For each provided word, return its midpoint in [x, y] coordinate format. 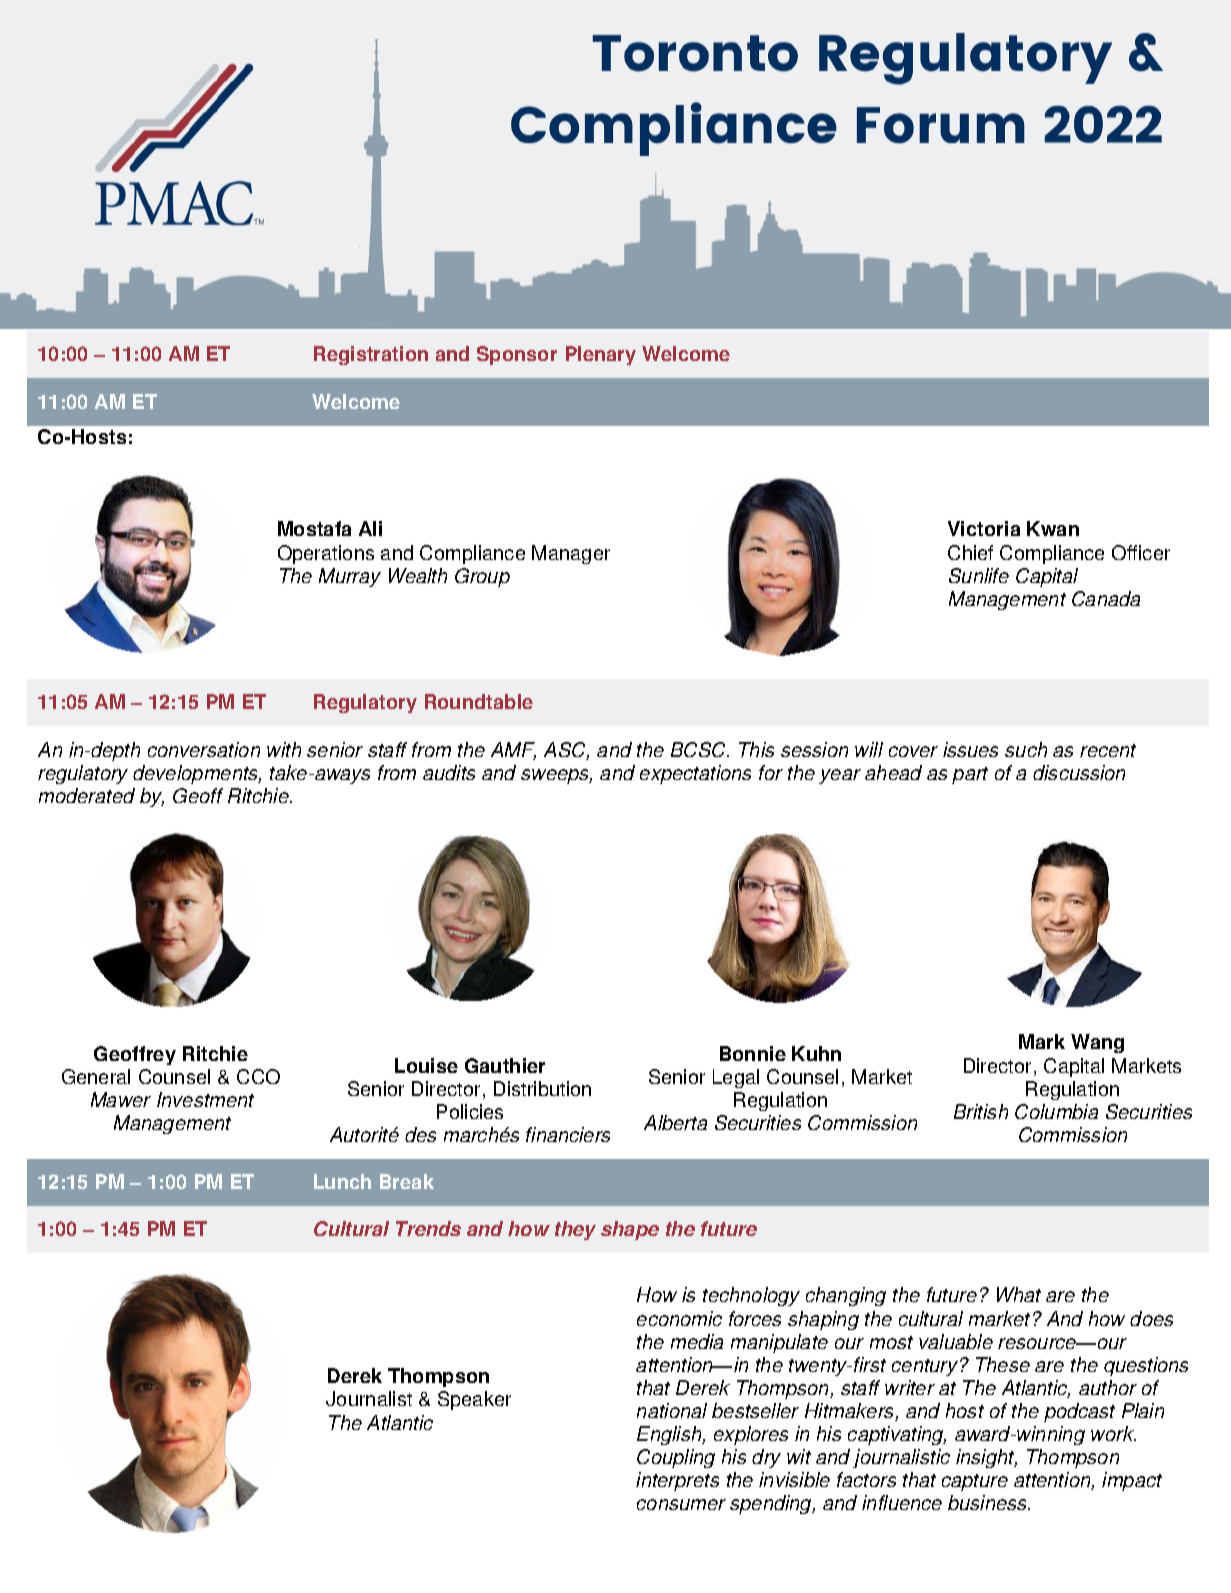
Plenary [601, 355]
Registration [371, 355]
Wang [1097, 1043]
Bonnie [753, 1053]
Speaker [474, 1400]
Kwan [1053, 528]
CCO [258, 1076]
